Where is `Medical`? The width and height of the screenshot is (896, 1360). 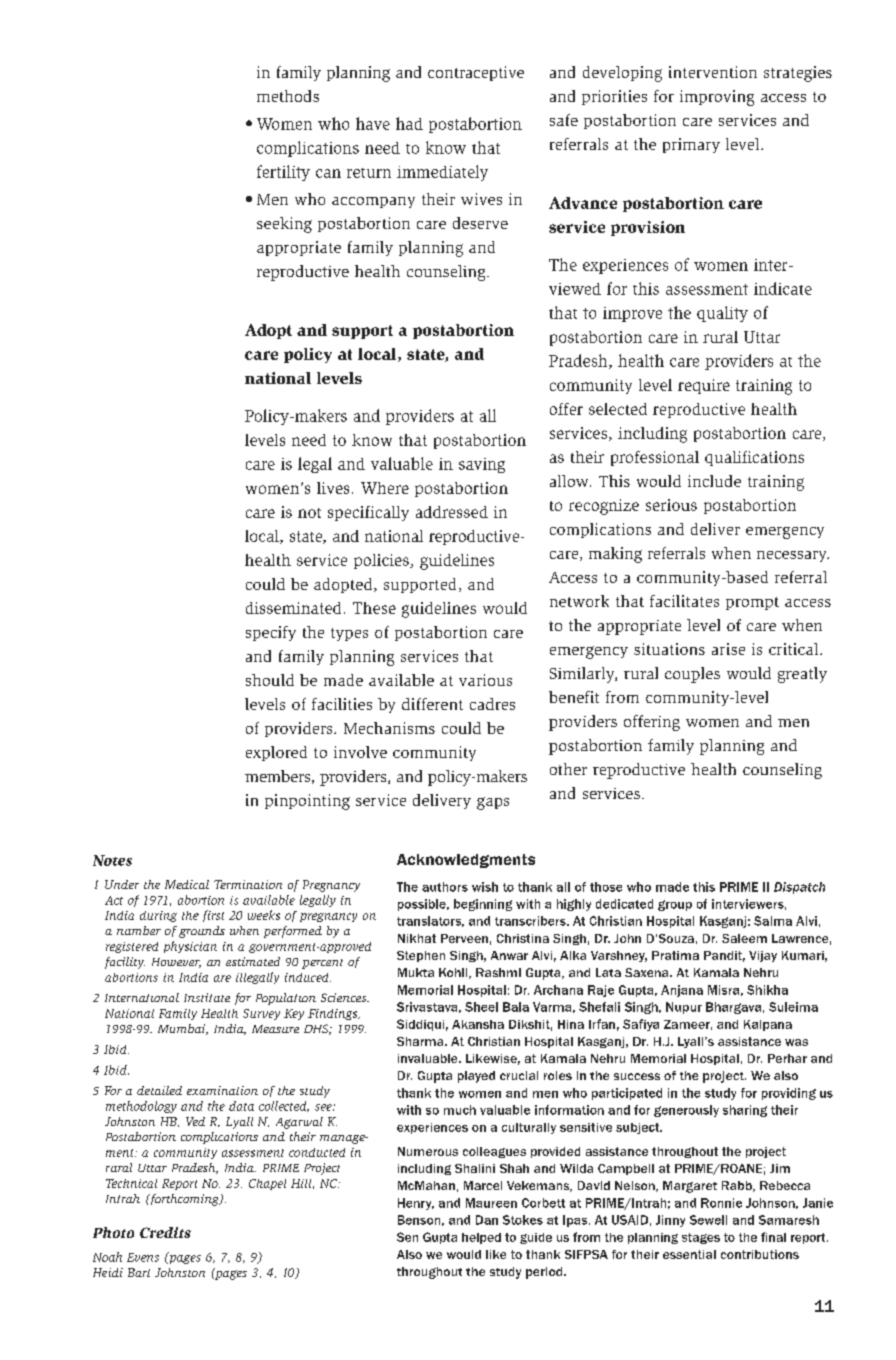 Medical is located at coordinates (187, 884).
